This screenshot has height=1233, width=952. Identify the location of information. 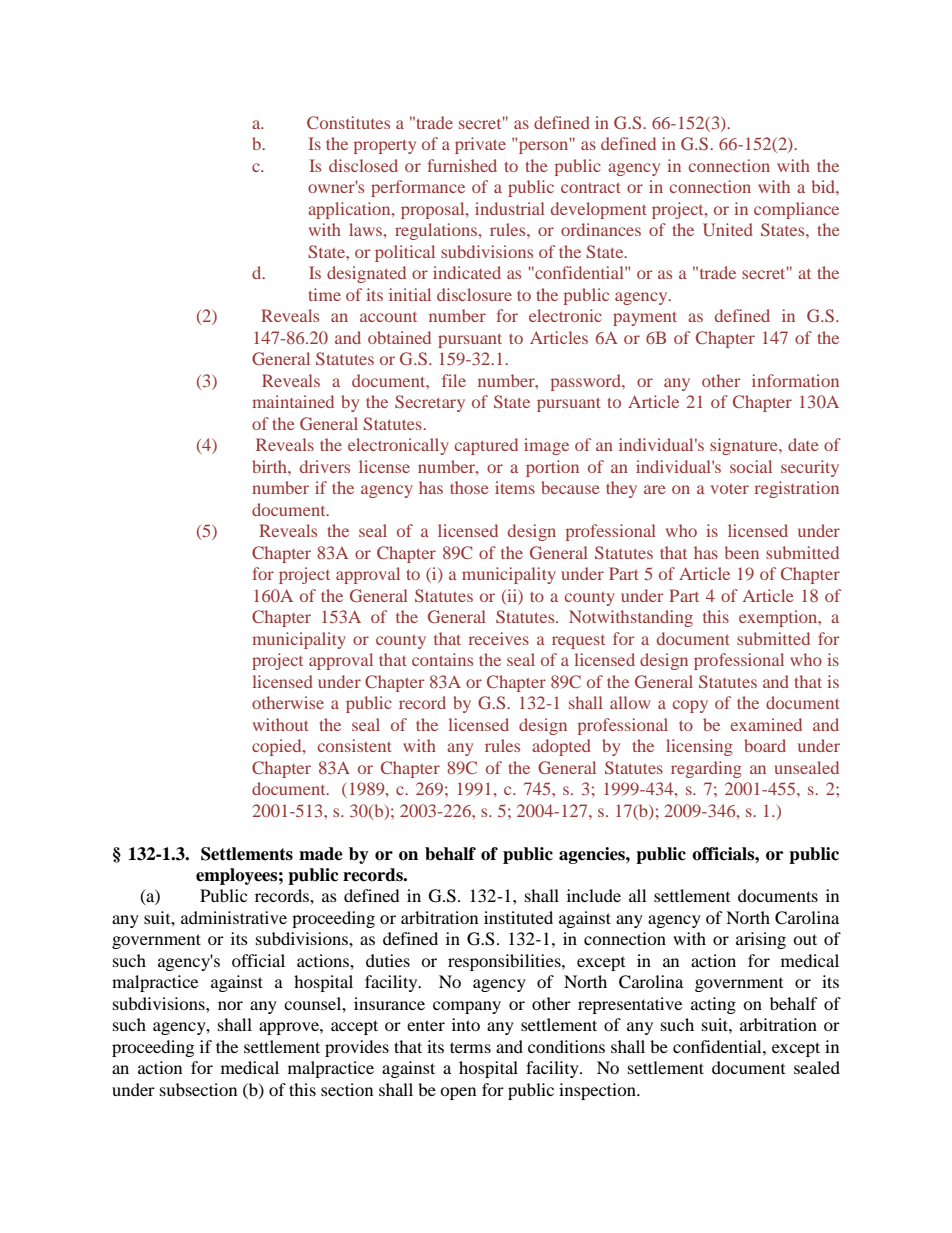
(795, 380).
